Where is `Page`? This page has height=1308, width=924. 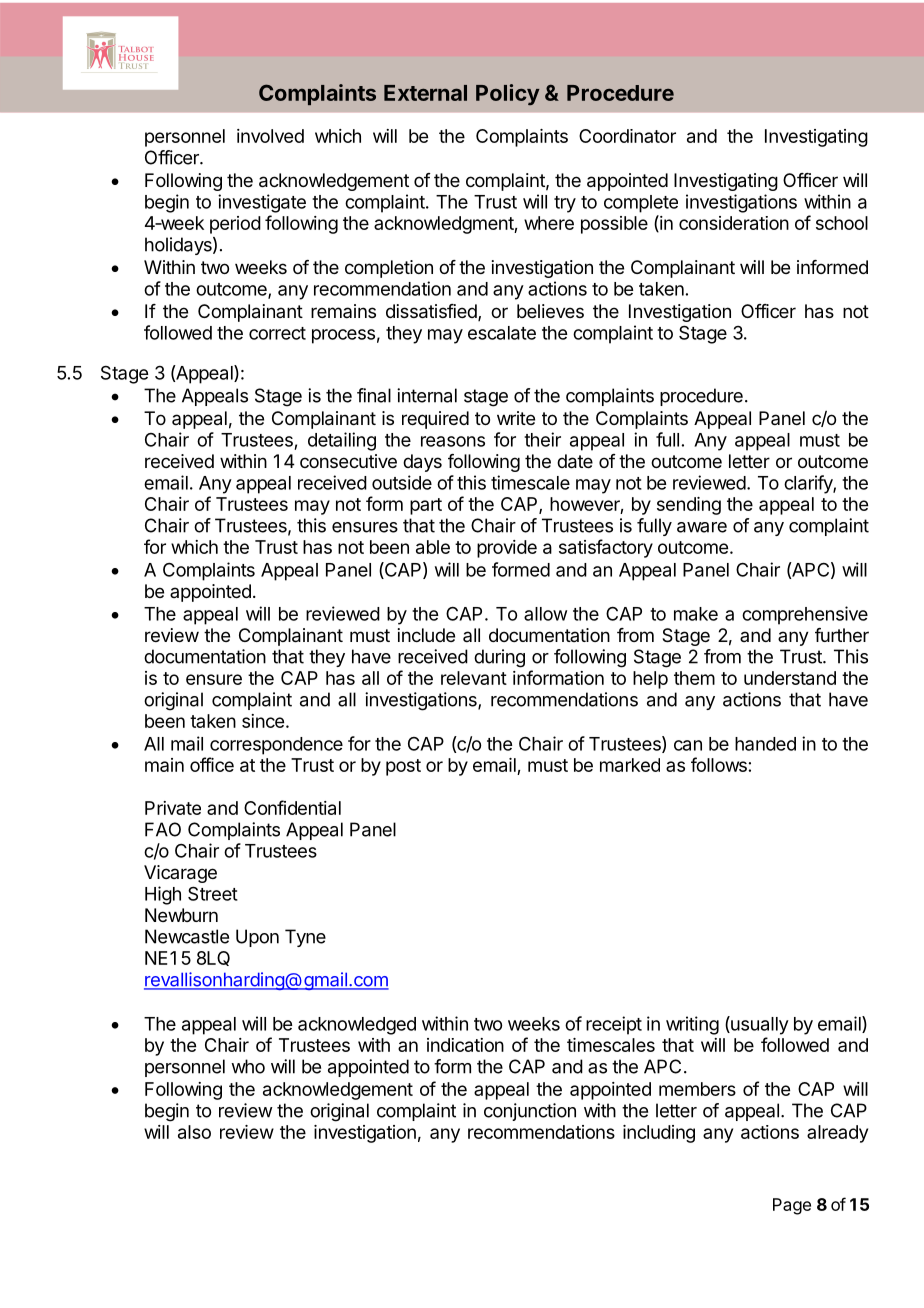
Page is located at coordinates (792, 1206).
